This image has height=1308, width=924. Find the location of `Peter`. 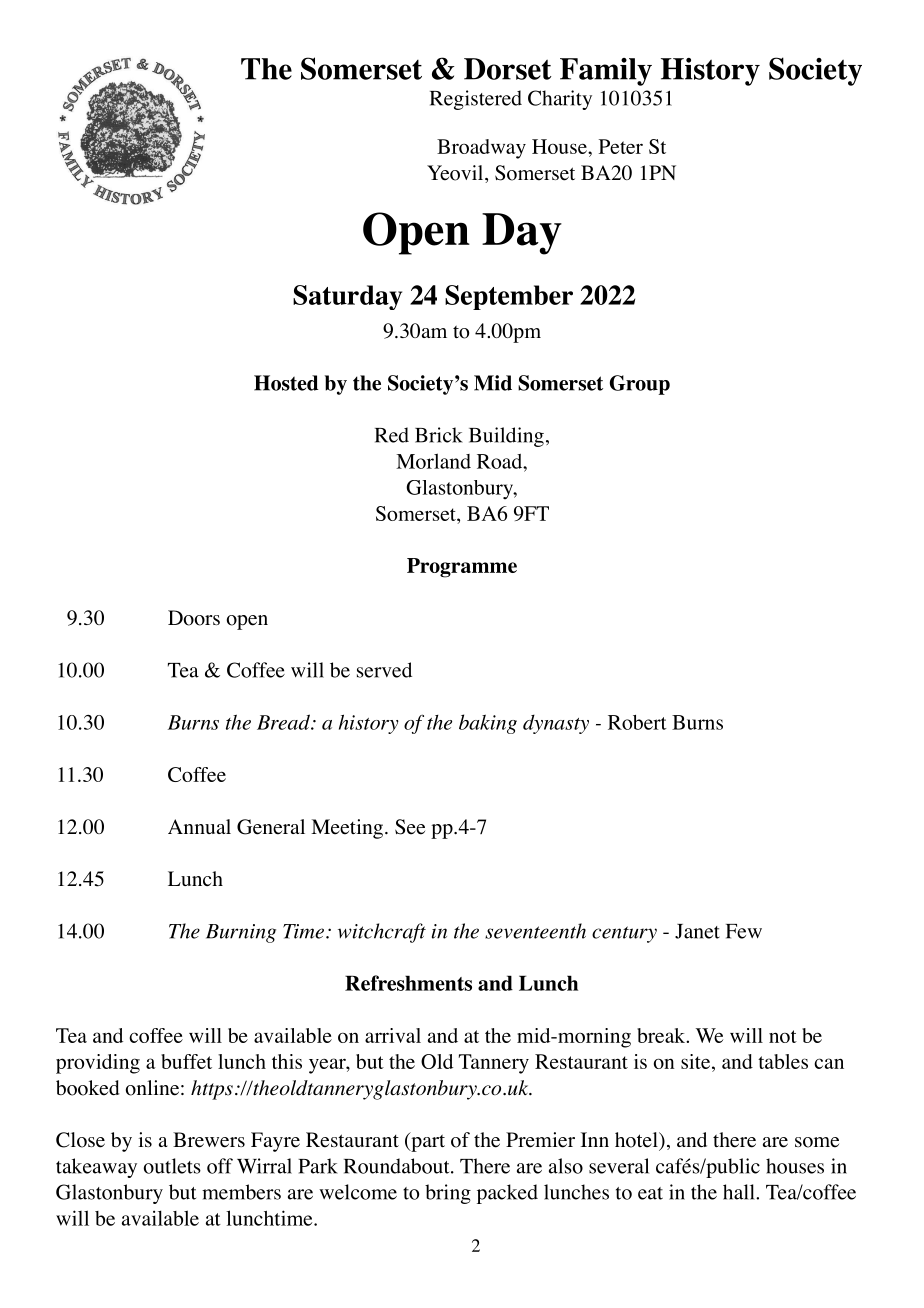

Peter is located at coordinates (621, 146).
